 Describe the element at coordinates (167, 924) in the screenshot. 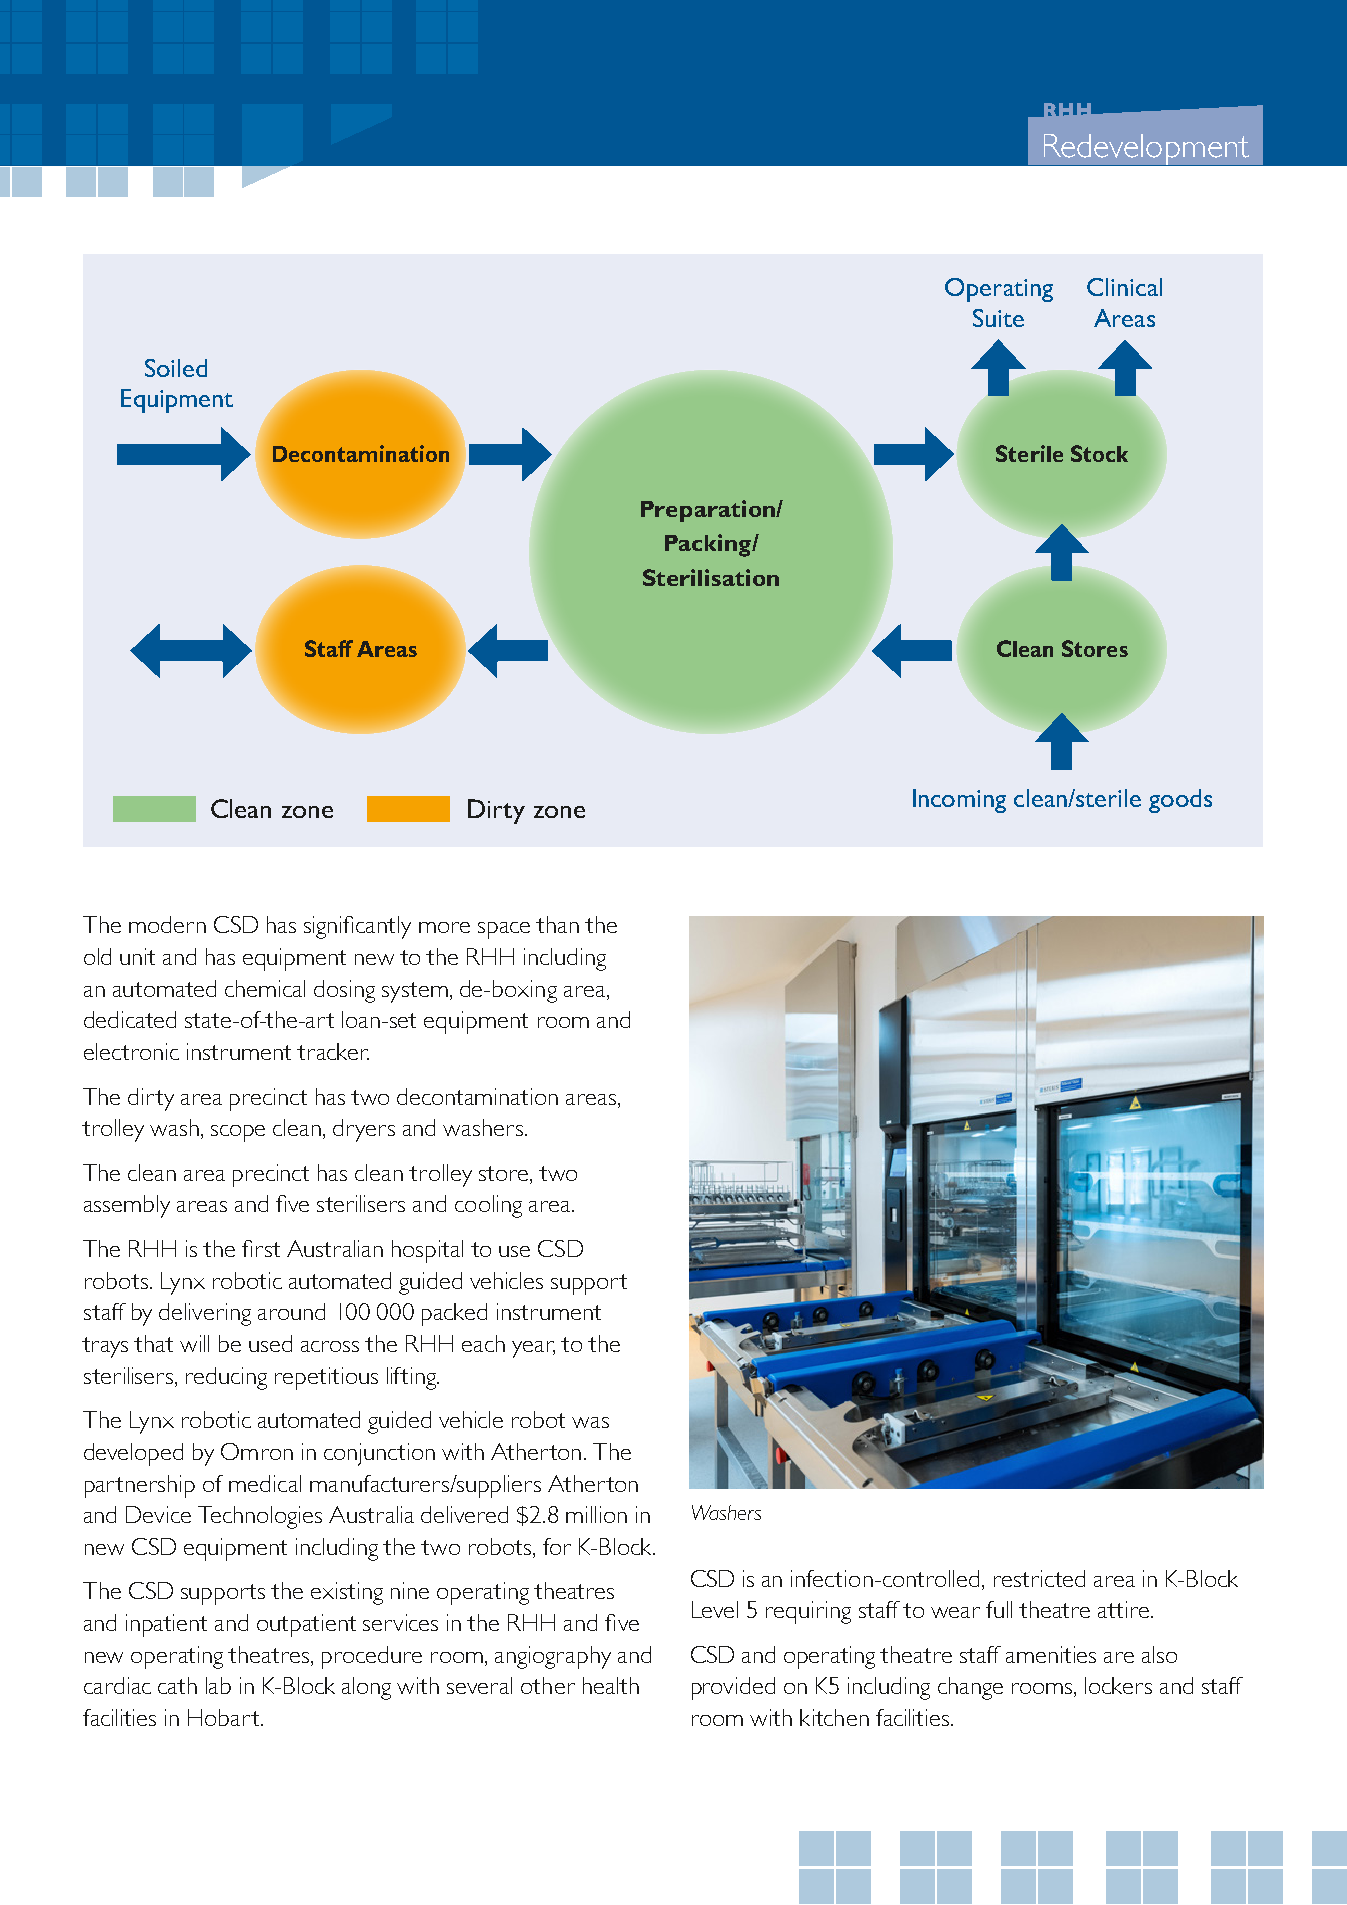

I see `modern` at that location.
